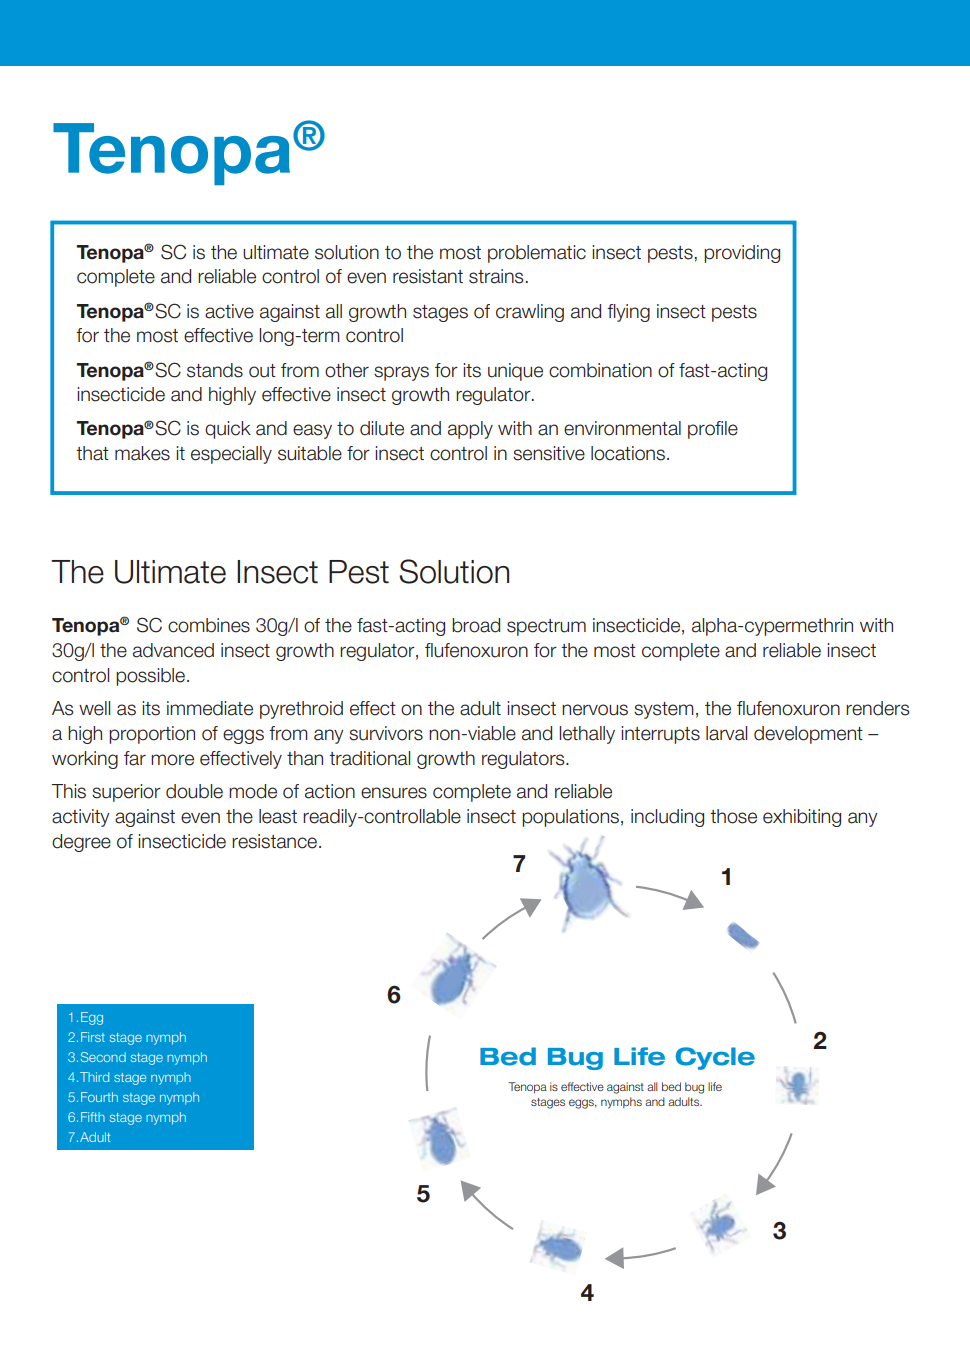  Describe the element at coordinates (229, 311) in the screenshot. I see `active` at that location.
